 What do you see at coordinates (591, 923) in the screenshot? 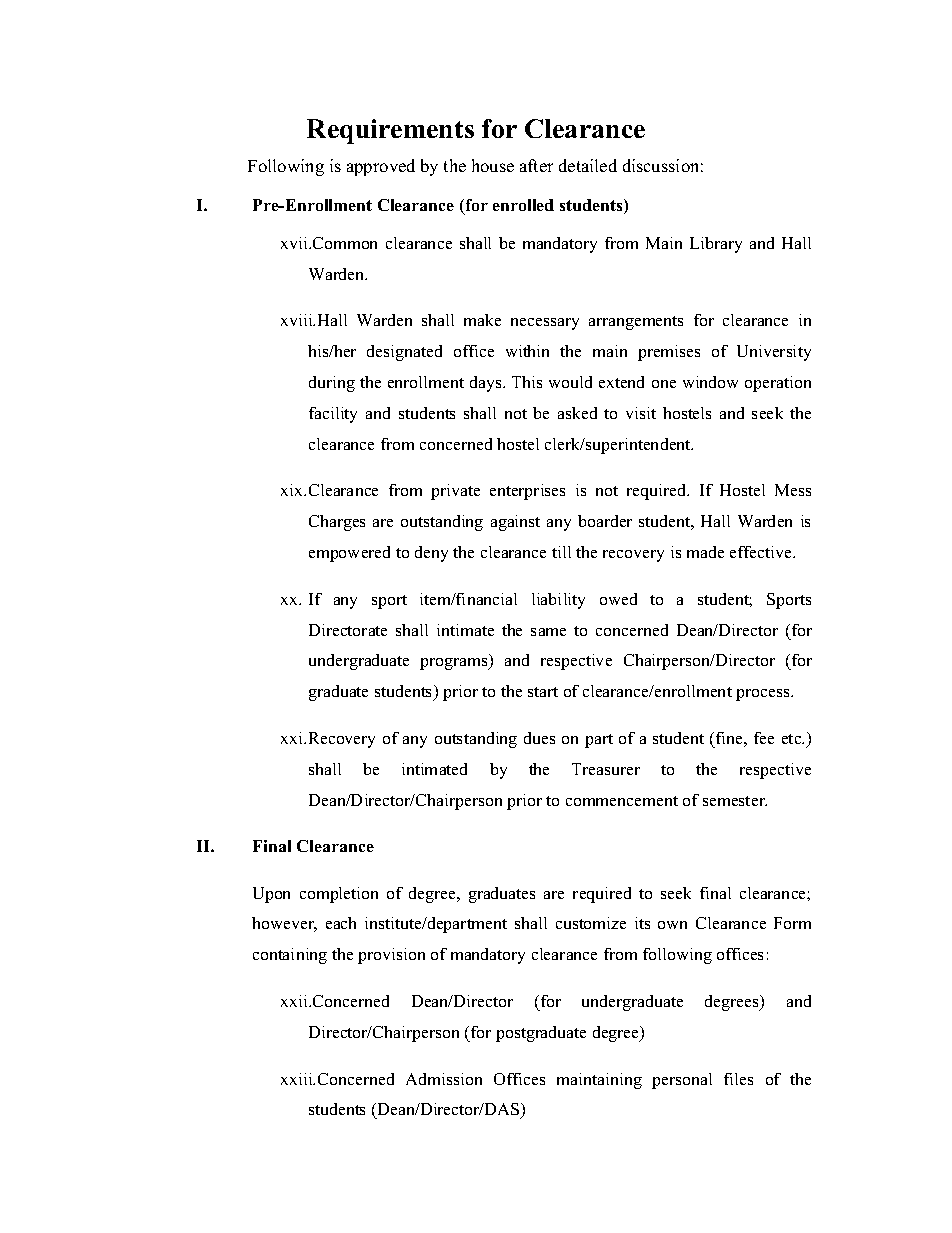
I see `customize` at bounding box center [591, 923].
